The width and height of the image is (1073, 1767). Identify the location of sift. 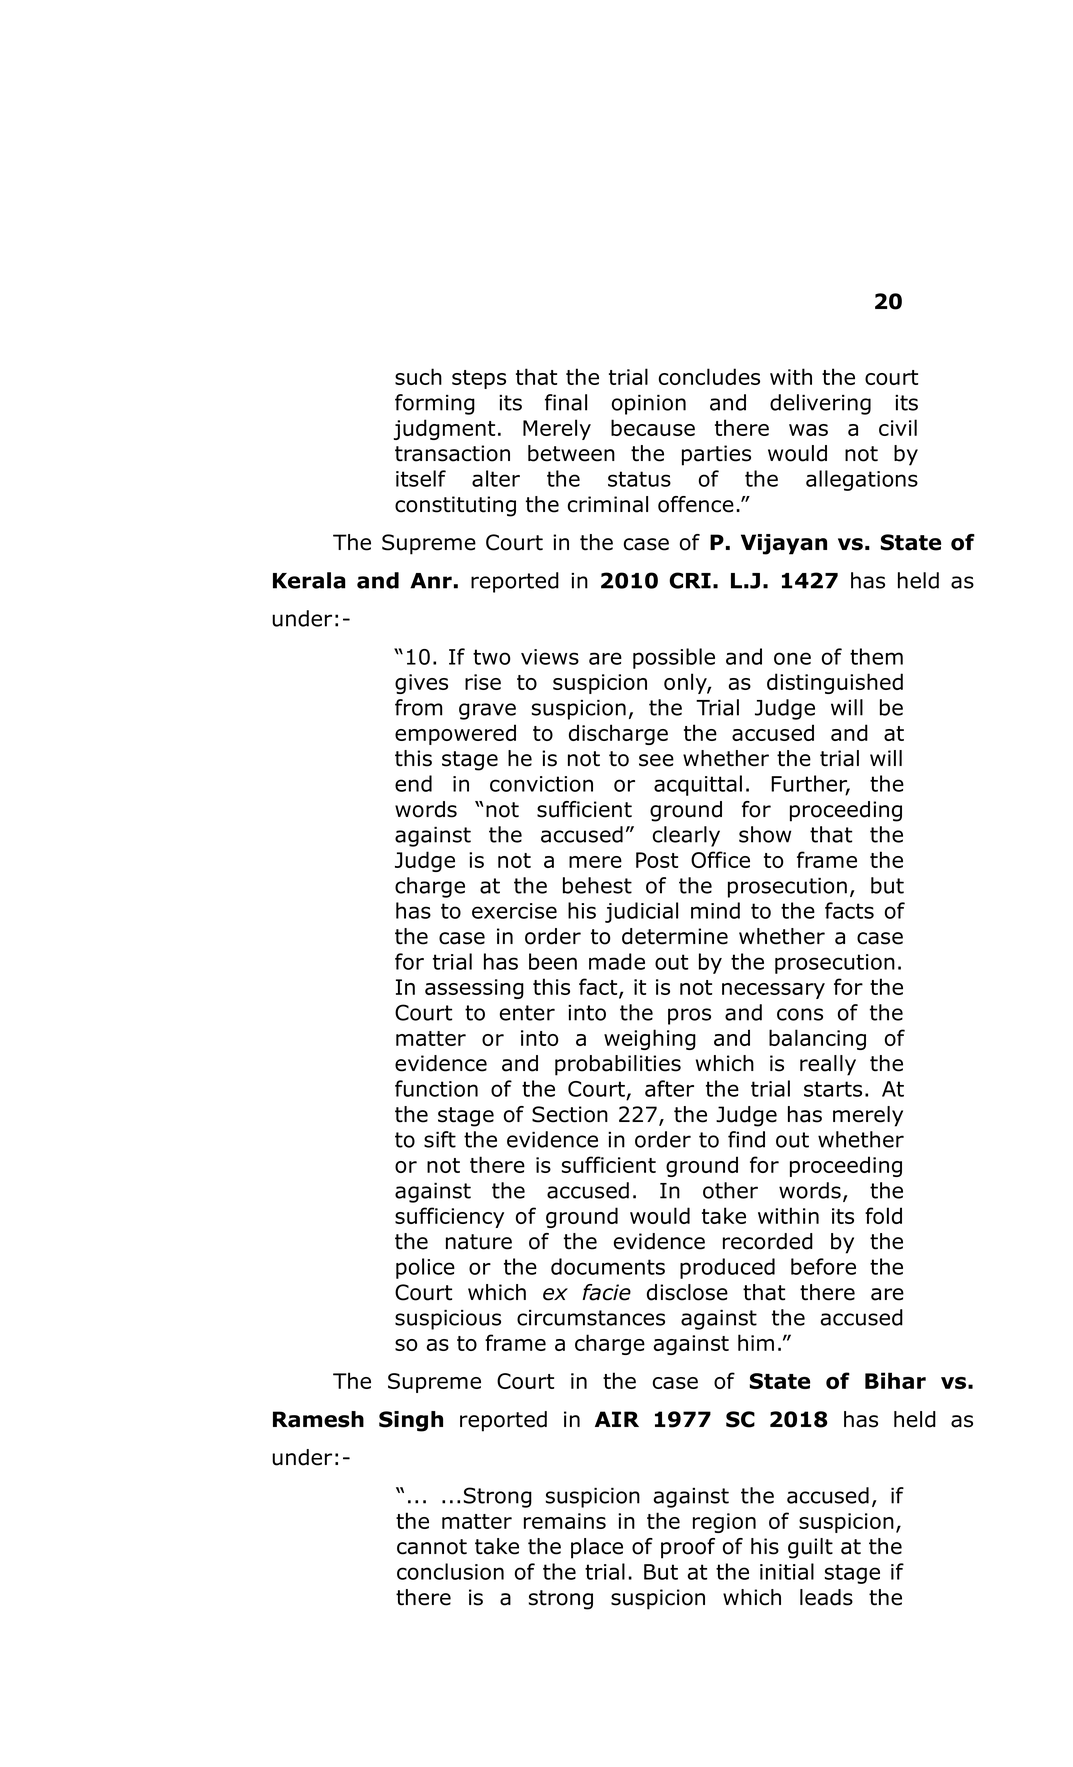
(440, 1139).
